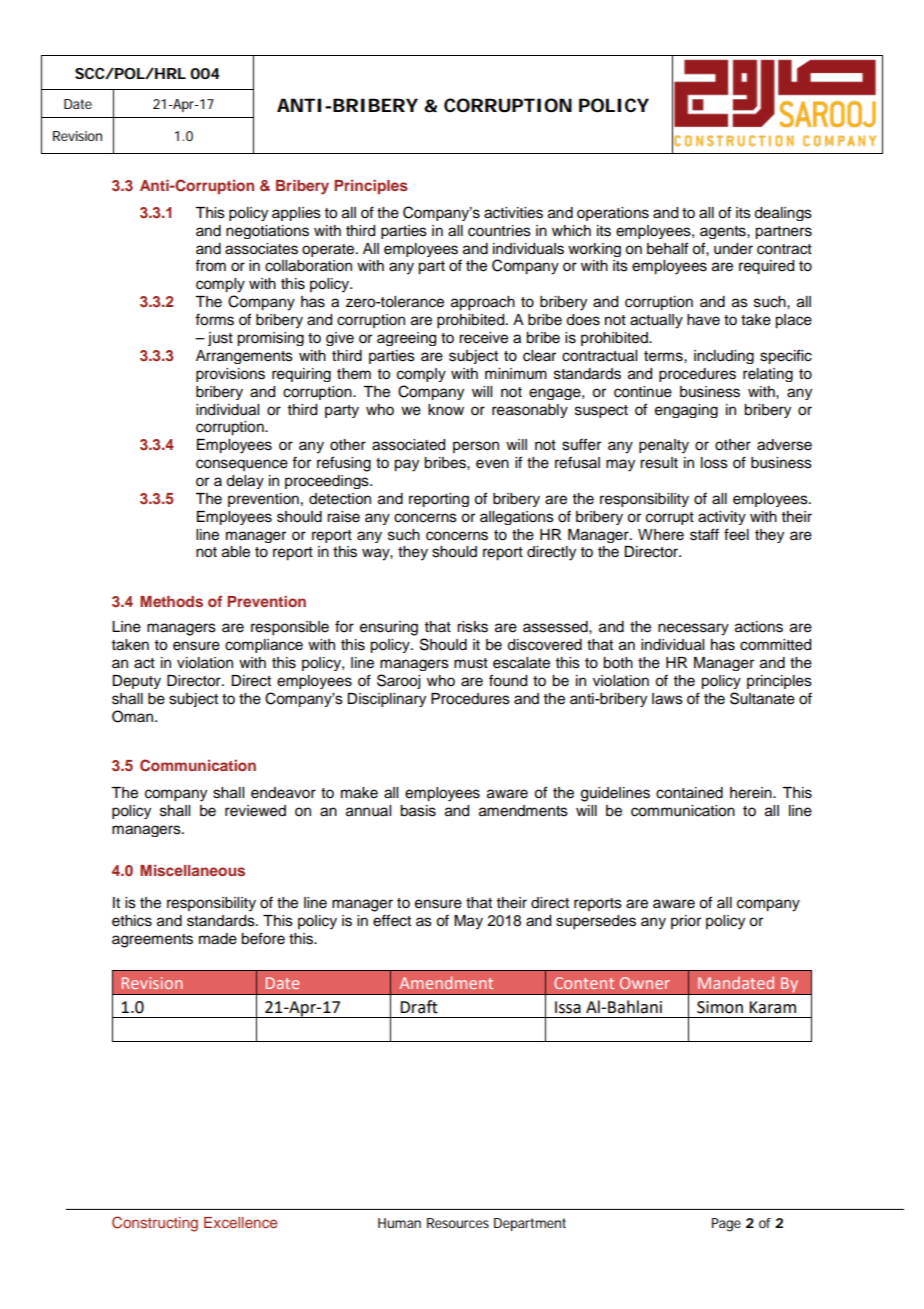 Image resolution: width=924 pixels, height=1309 pixels. Describe the element at coordinates (242, 465) in the document. I see `consequence` at that location.
